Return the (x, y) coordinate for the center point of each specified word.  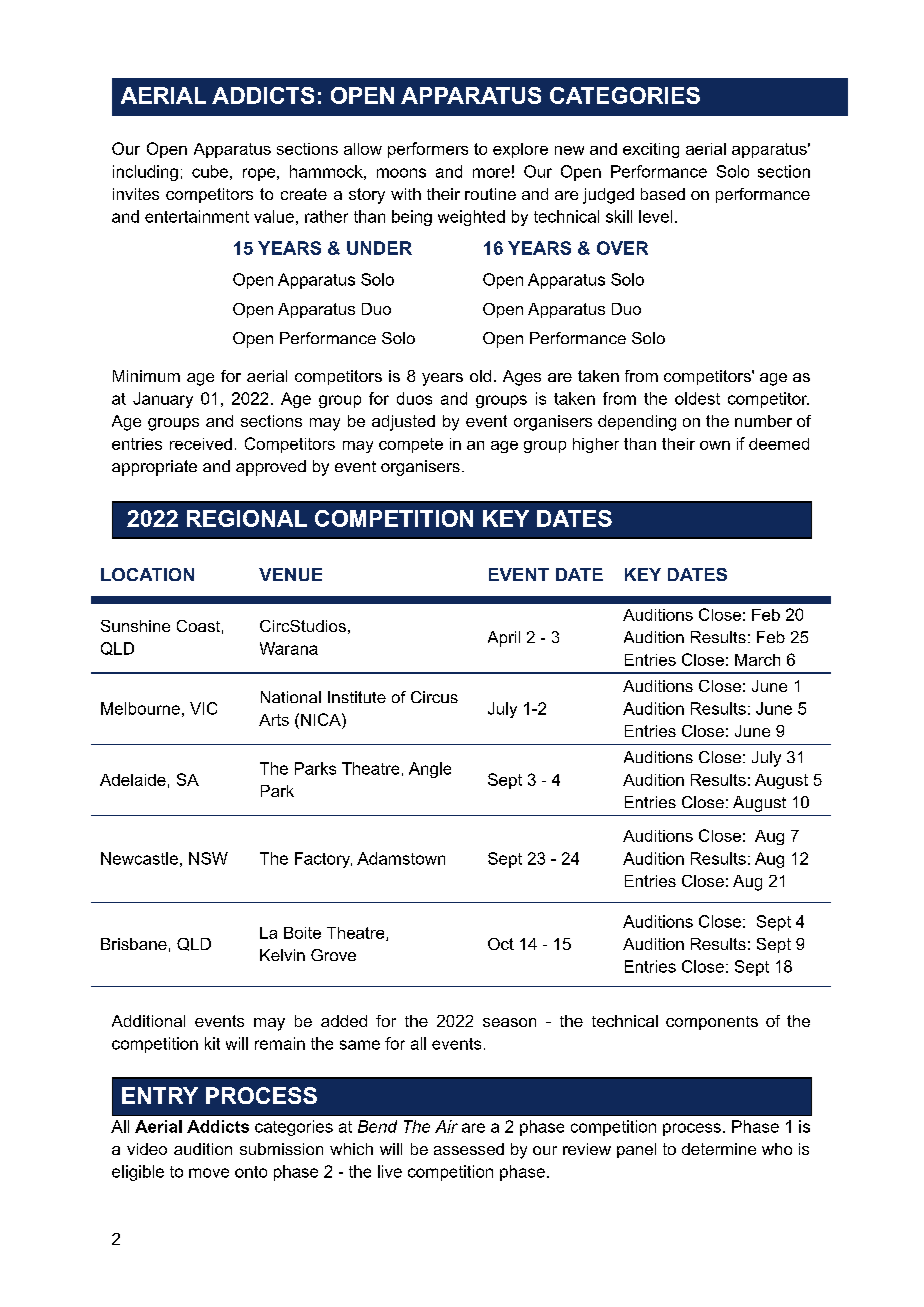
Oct (501, 944)
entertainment (197, 216)
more (491, 173)
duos (414, 398)
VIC (203, 708)
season (509, 1022)
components (712, 1023)
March (757, 660)
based (663, 194)
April (504, 639)
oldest (697, 398)
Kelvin (282, 955)
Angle (430, 770)
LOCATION (147, 574)
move (209, 1173)
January (163, 400)
